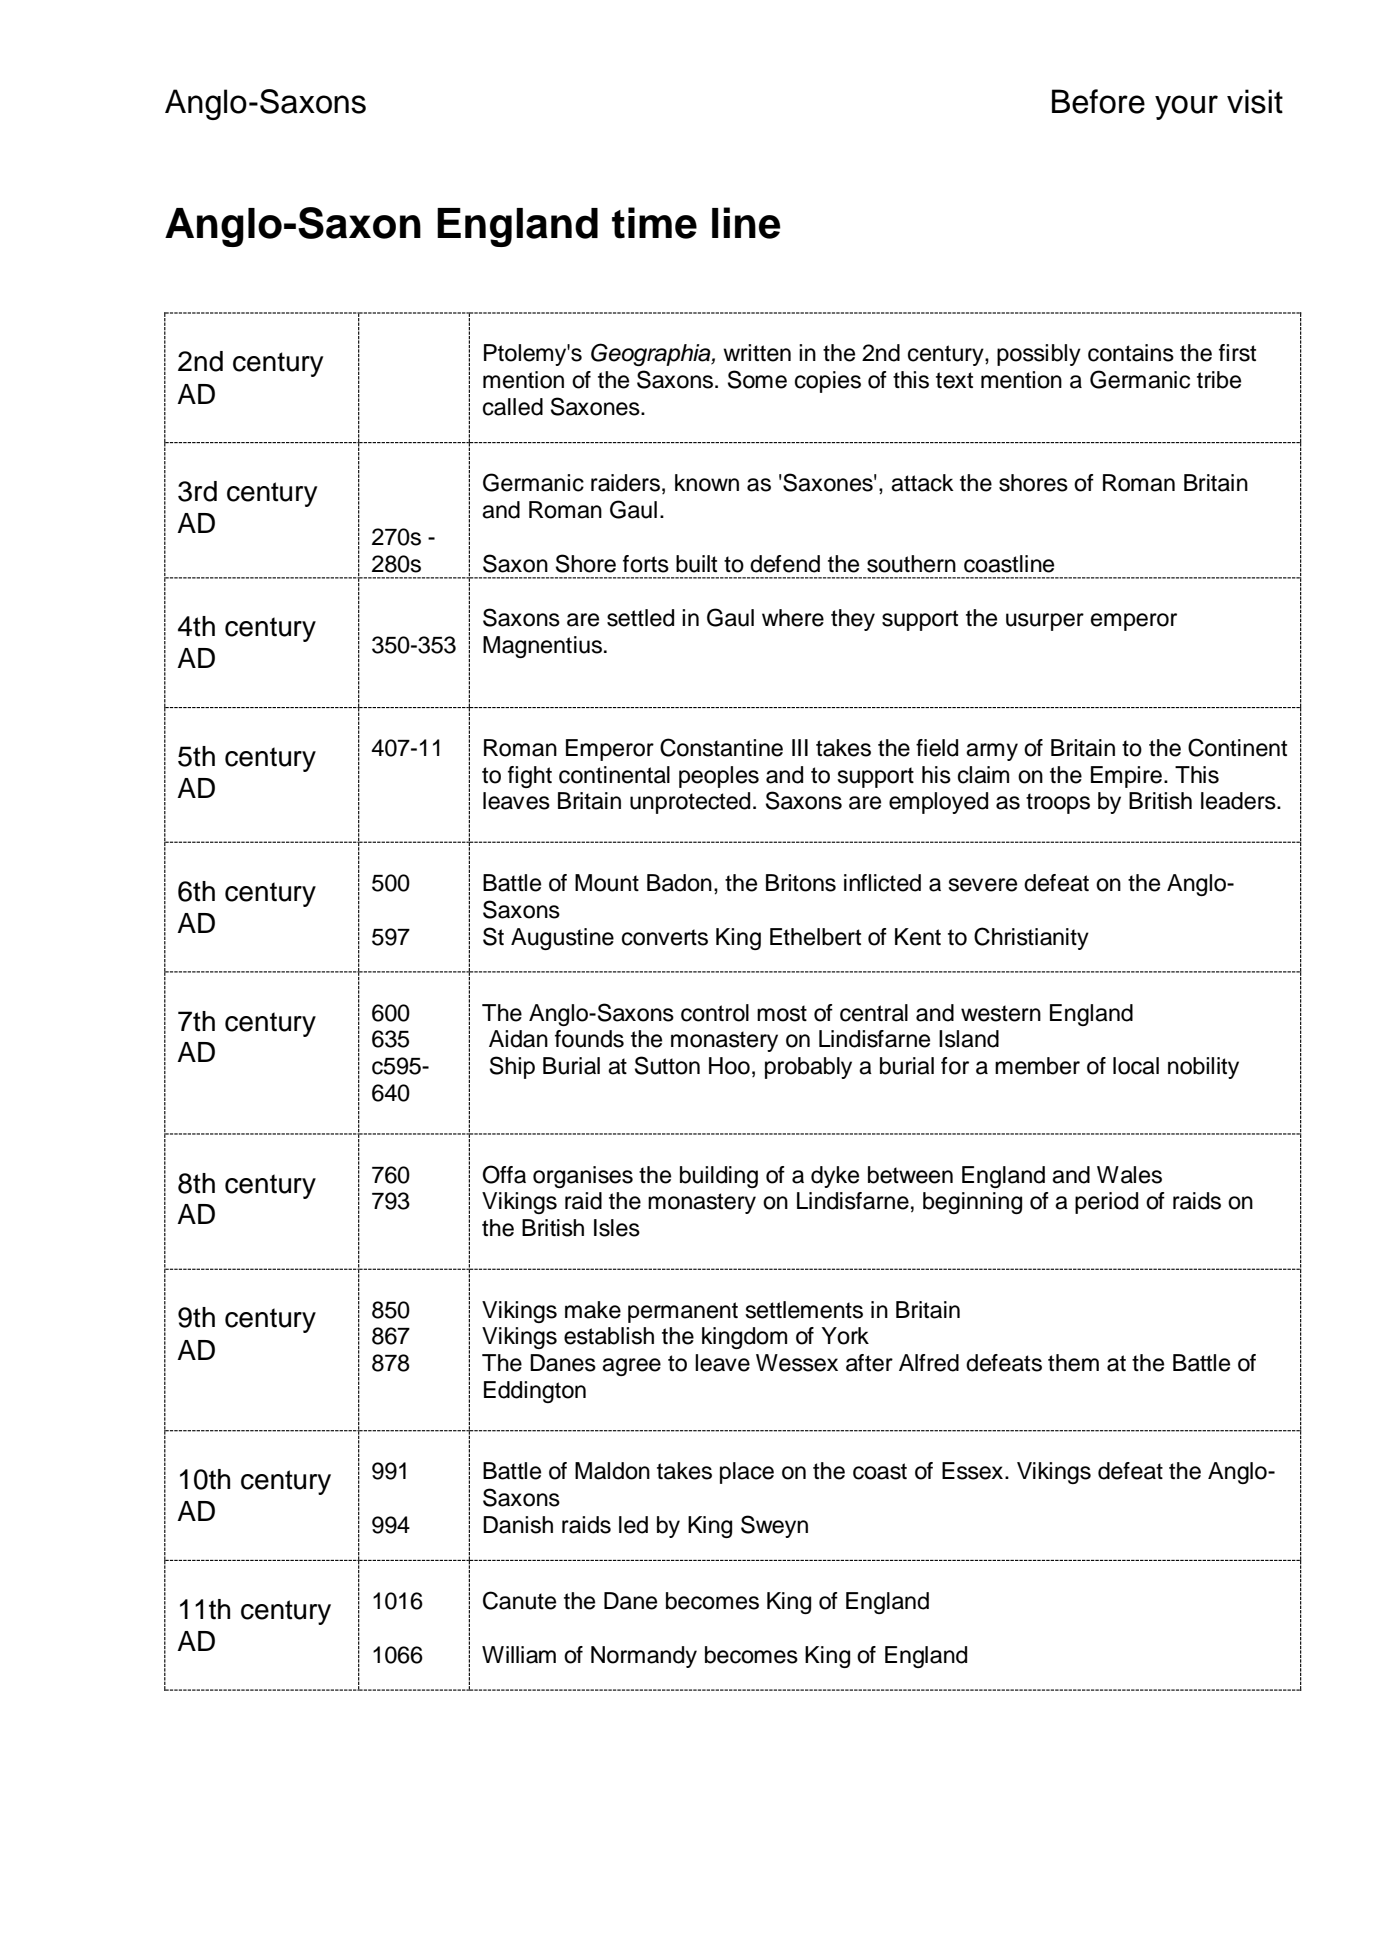  I want to click on Normandy, so click(644, 1657).
